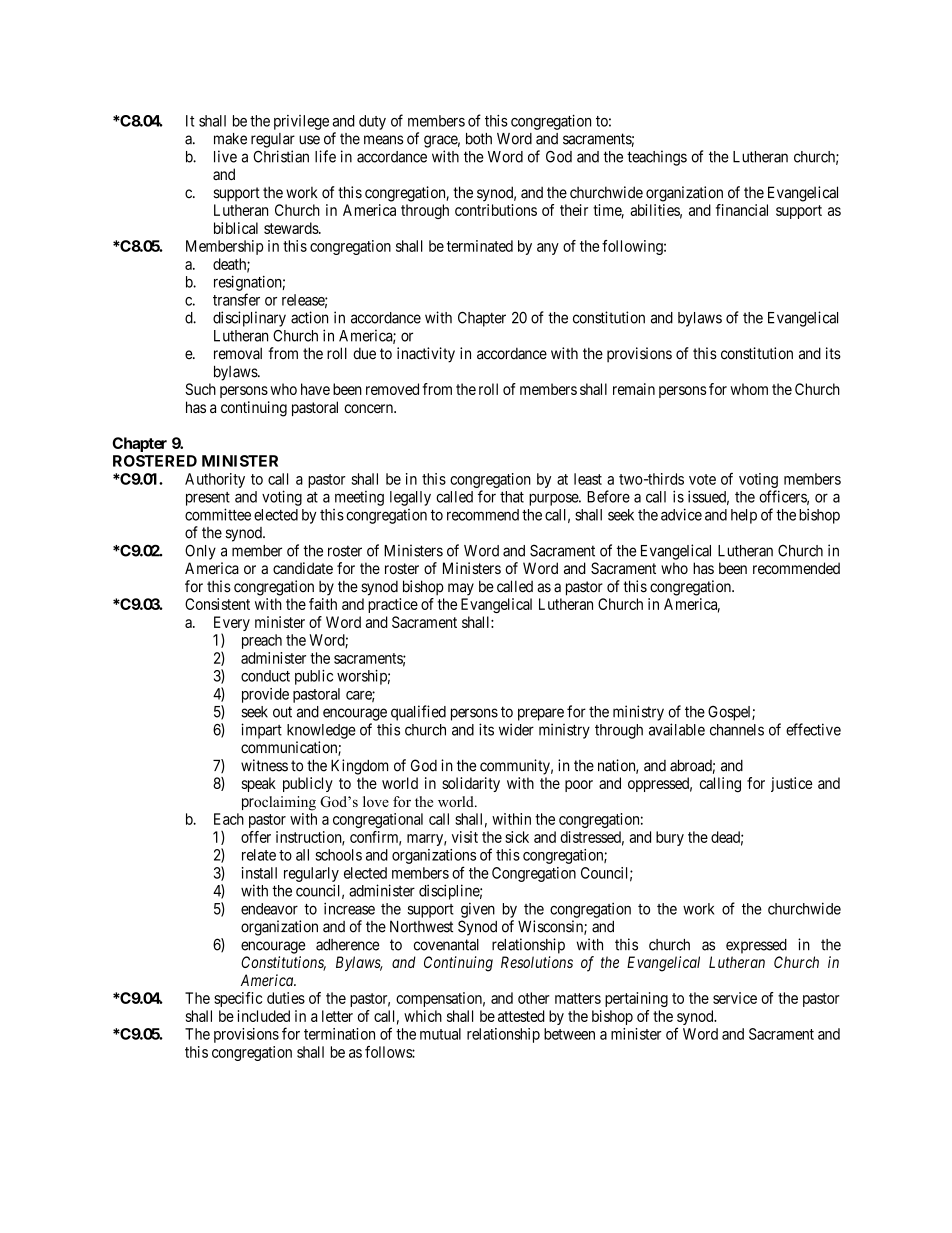 The image size is (952, 1233). Describe the element at coordinates (521, 1016) in the screenshot. I see `attested` at that location.
